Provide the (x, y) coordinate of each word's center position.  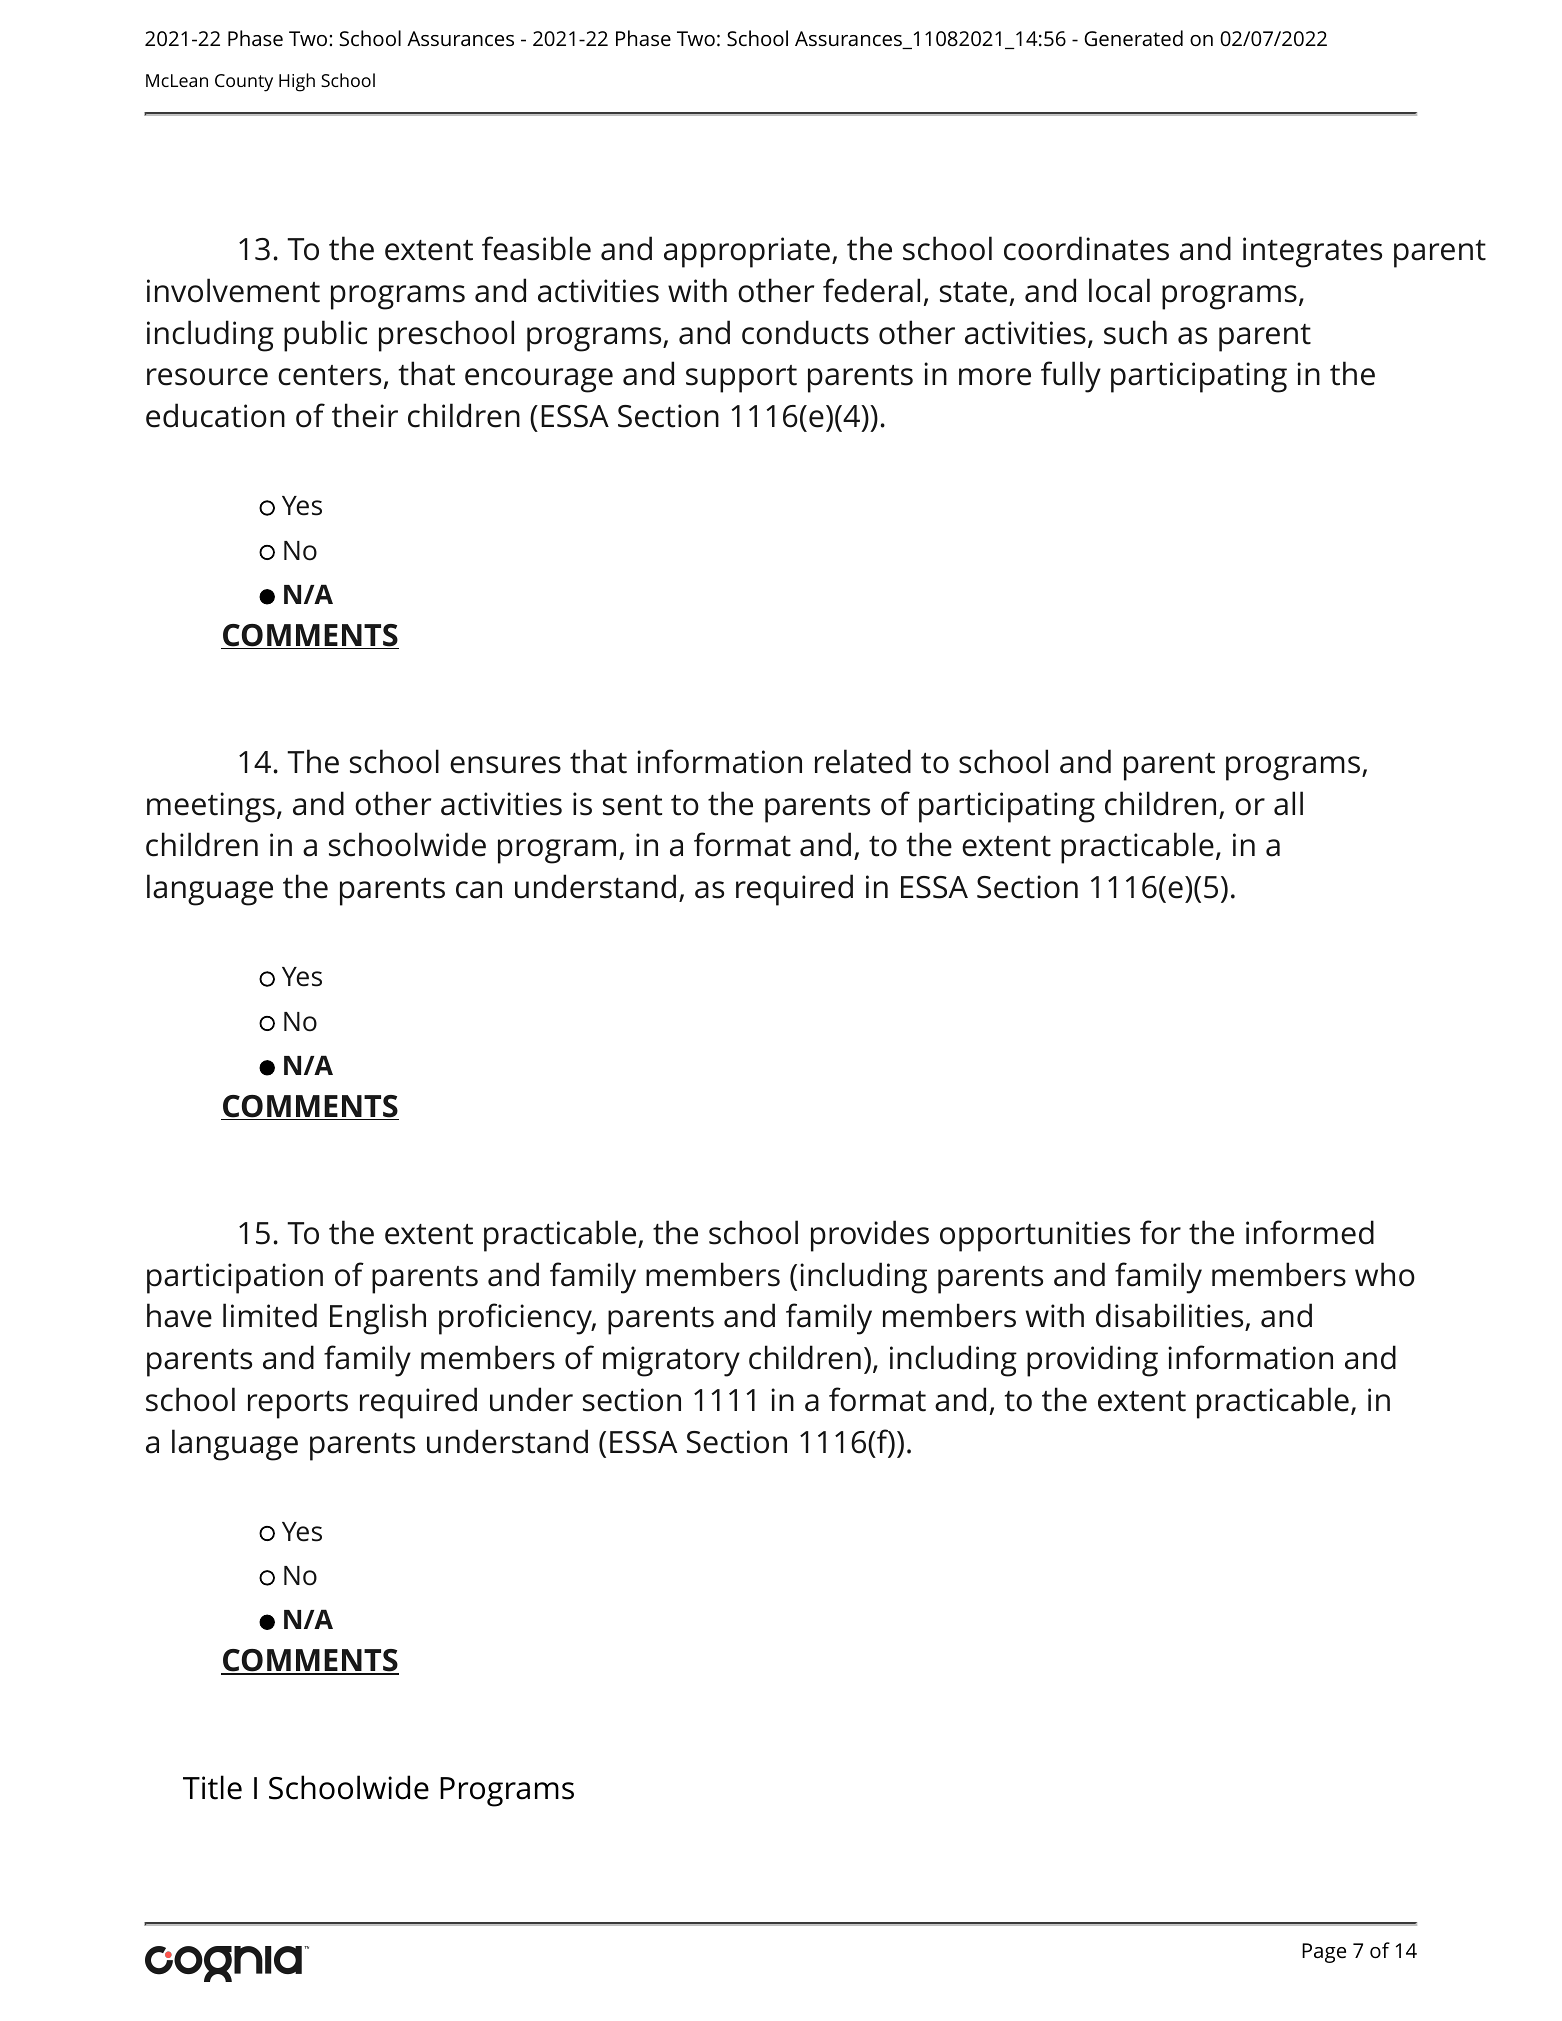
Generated (1133, 38)
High (297, 82)
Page (1324, 1953)
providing (1092, 1361)
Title (212, 1787)
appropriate (747, 252)
